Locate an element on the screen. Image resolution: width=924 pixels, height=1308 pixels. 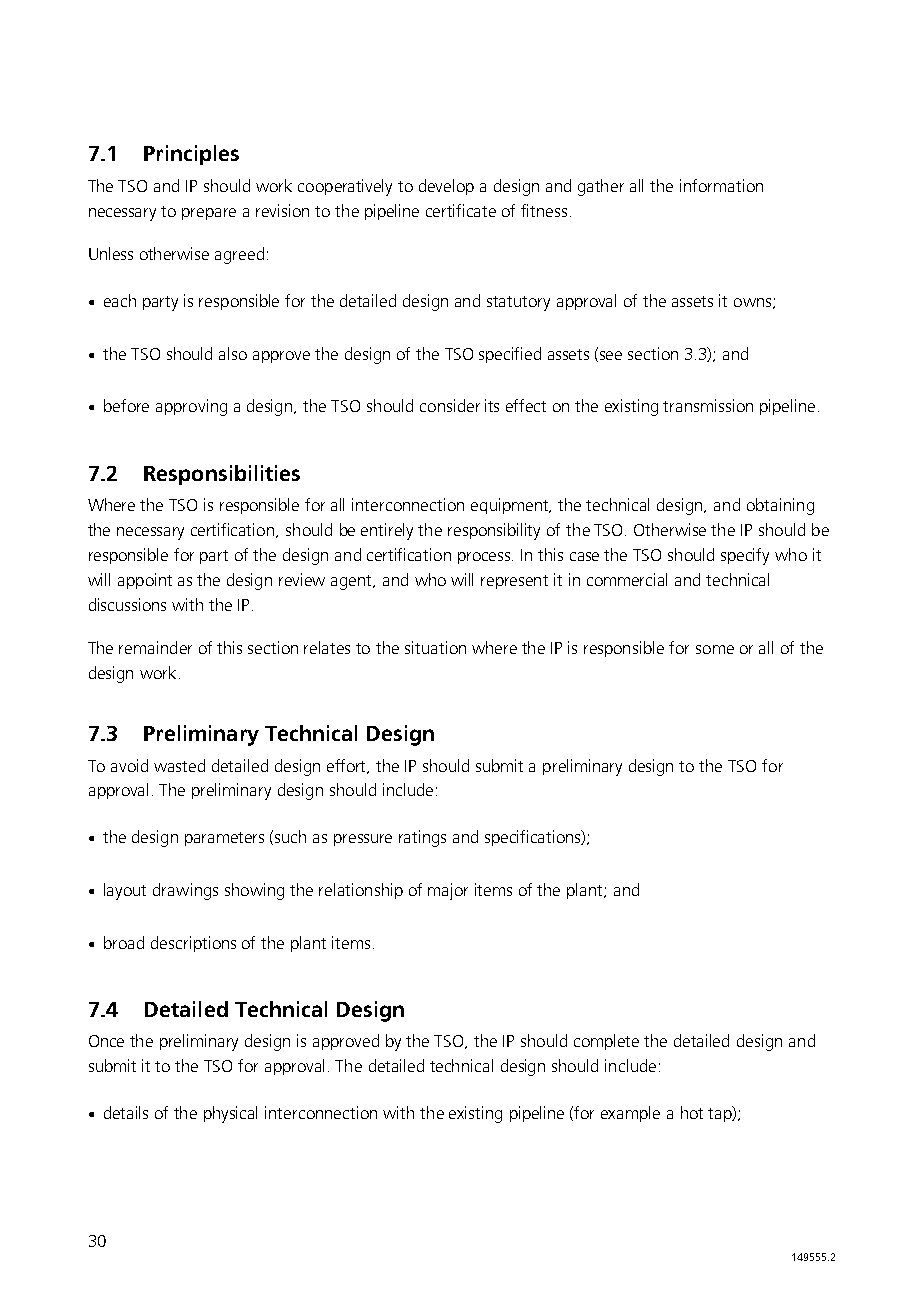
obtaining is located at coordinates (780, 506).
